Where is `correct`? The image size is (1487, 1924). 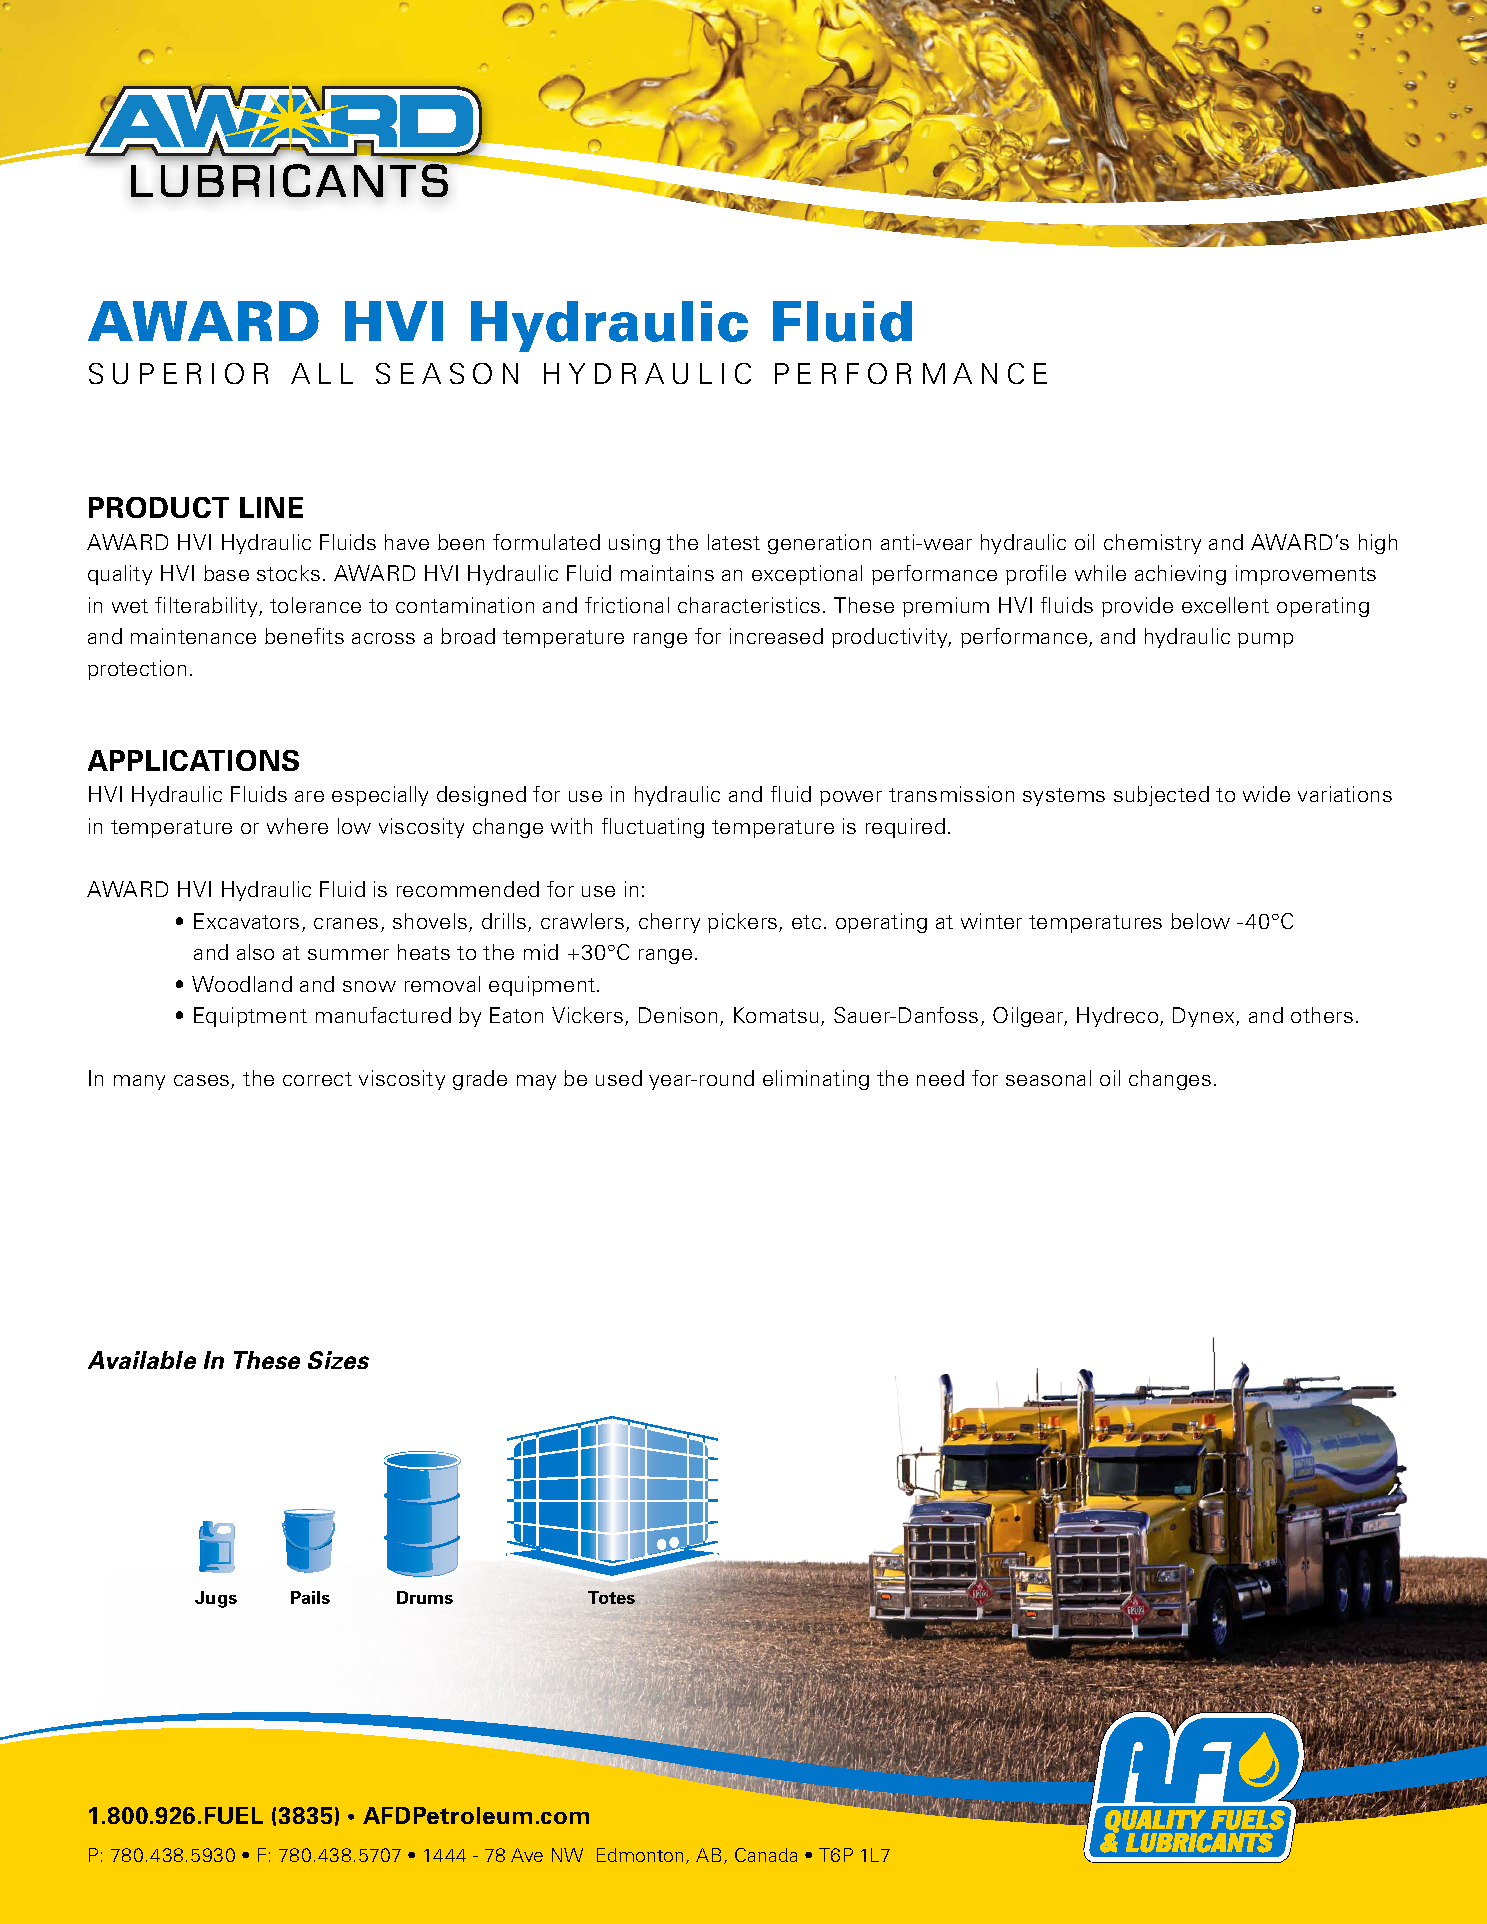
correct is located at coordinates (317, 1079).
